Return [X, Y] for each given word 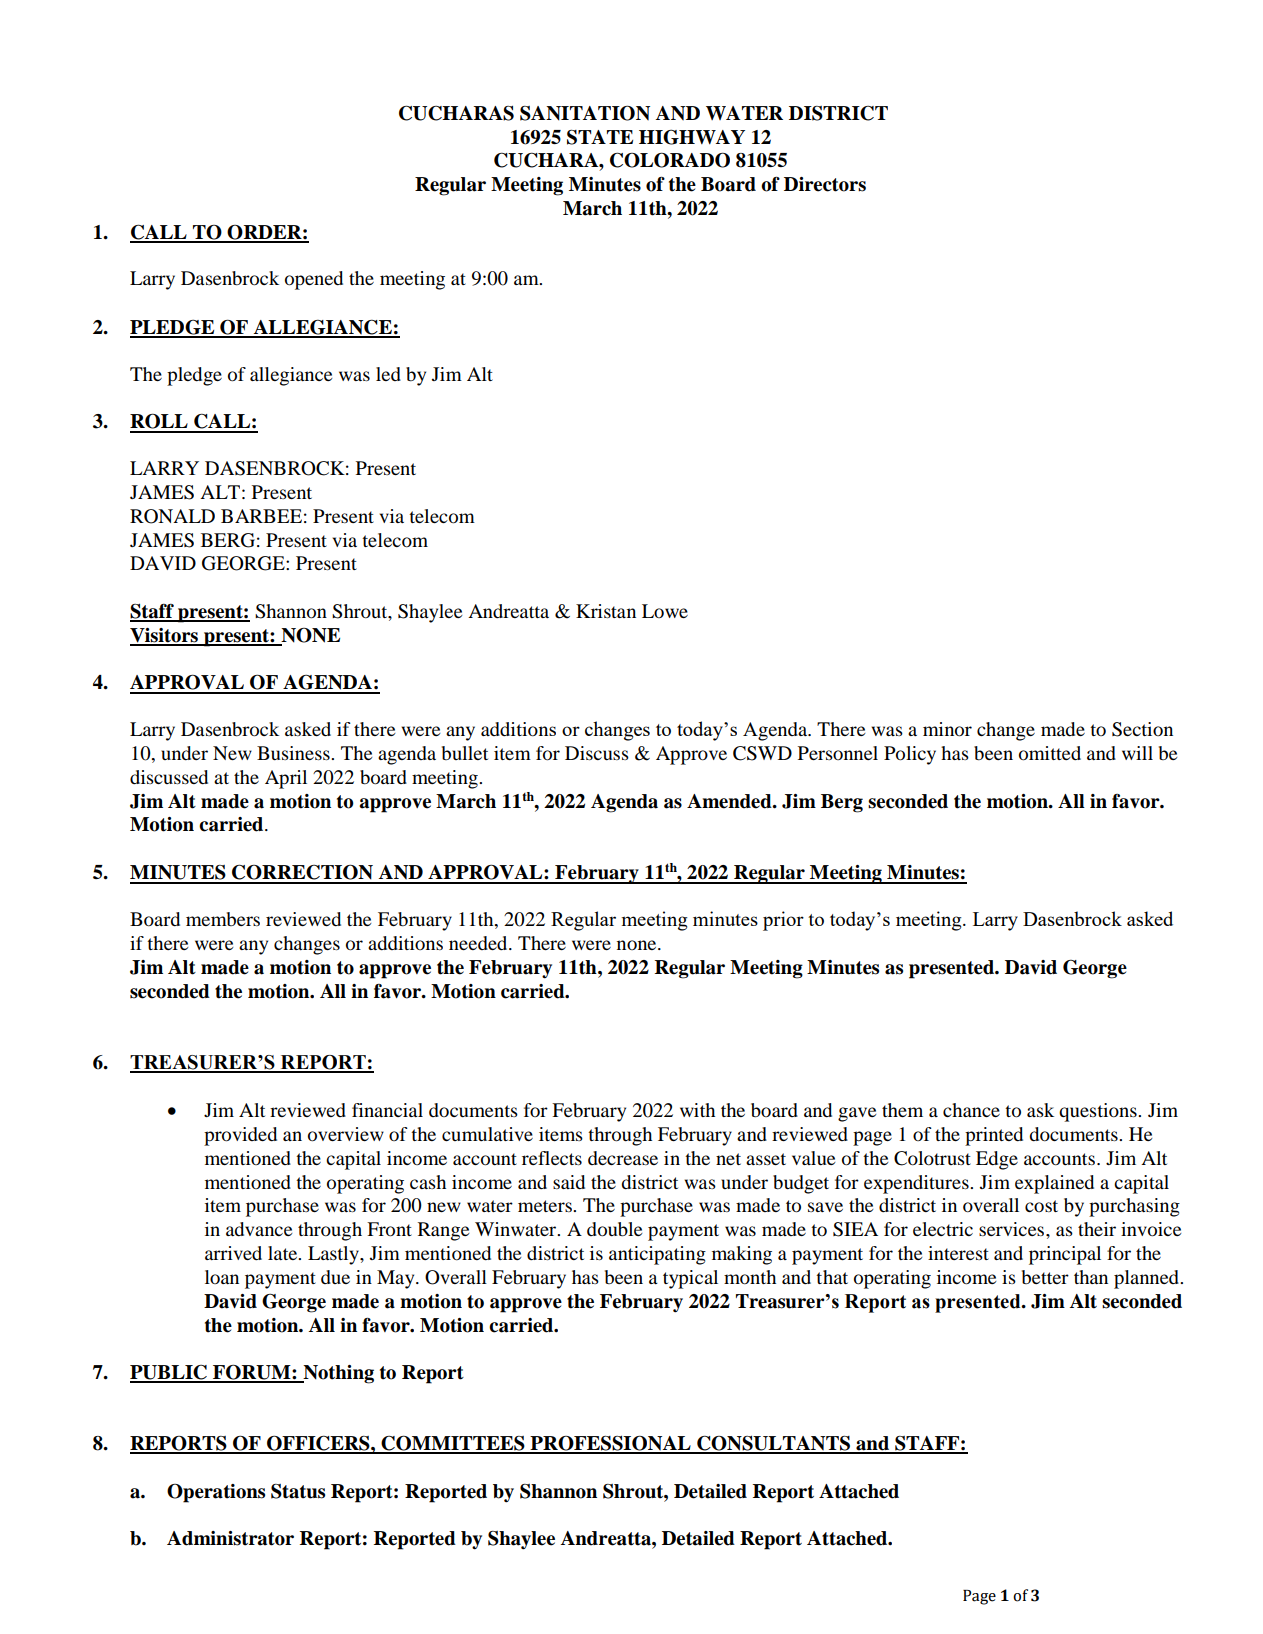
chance [971, 1110]
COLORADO [670, 160]
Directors [825, 184]
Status [298, 1491]
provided [240, 1136]
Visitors [165, 636]
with [697, 1110]
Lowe [665, 611]
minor [947, 729]
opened [314, 280]
